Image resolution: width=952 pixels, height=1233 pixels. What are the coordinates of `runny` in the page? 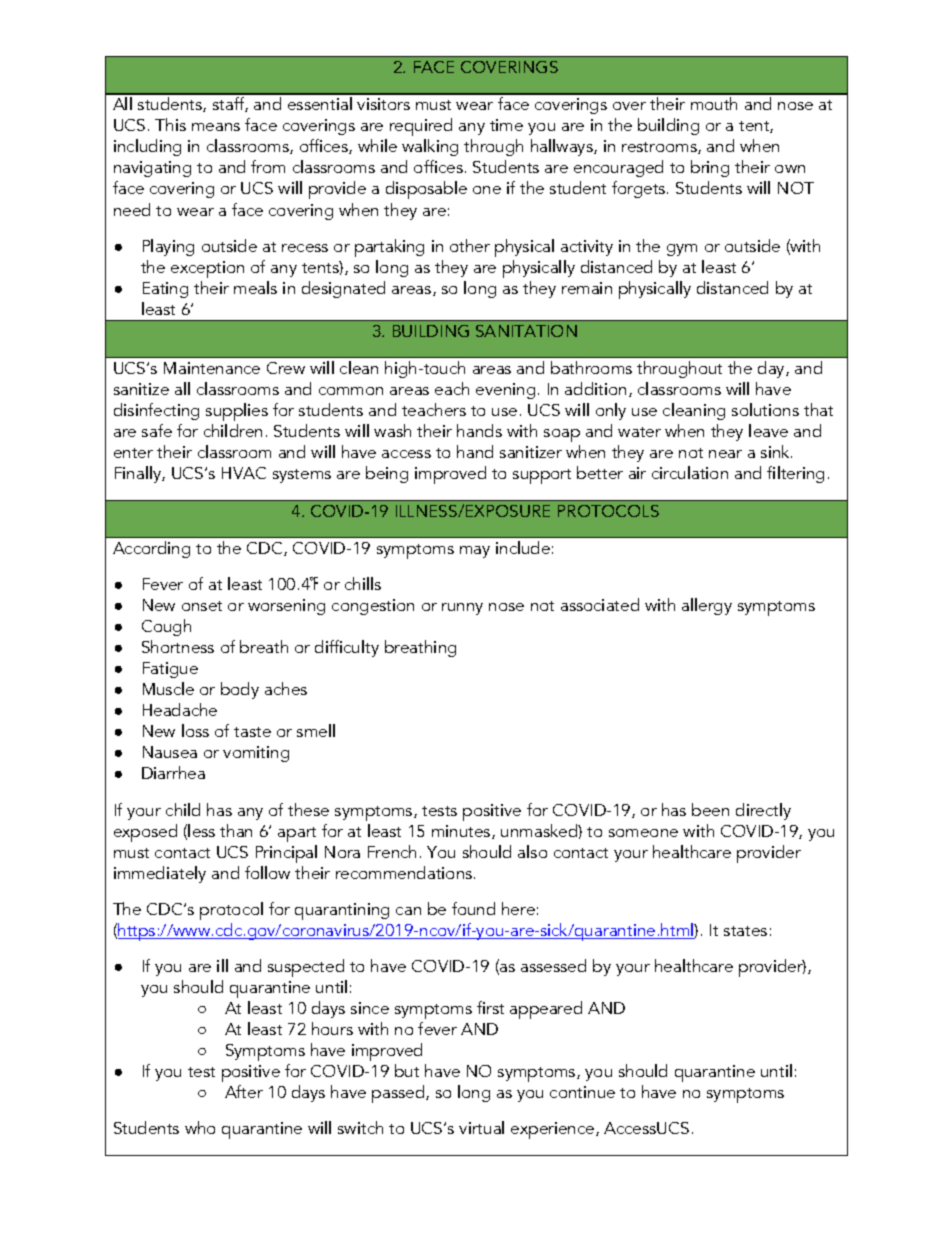 It's located at (462, 609).
